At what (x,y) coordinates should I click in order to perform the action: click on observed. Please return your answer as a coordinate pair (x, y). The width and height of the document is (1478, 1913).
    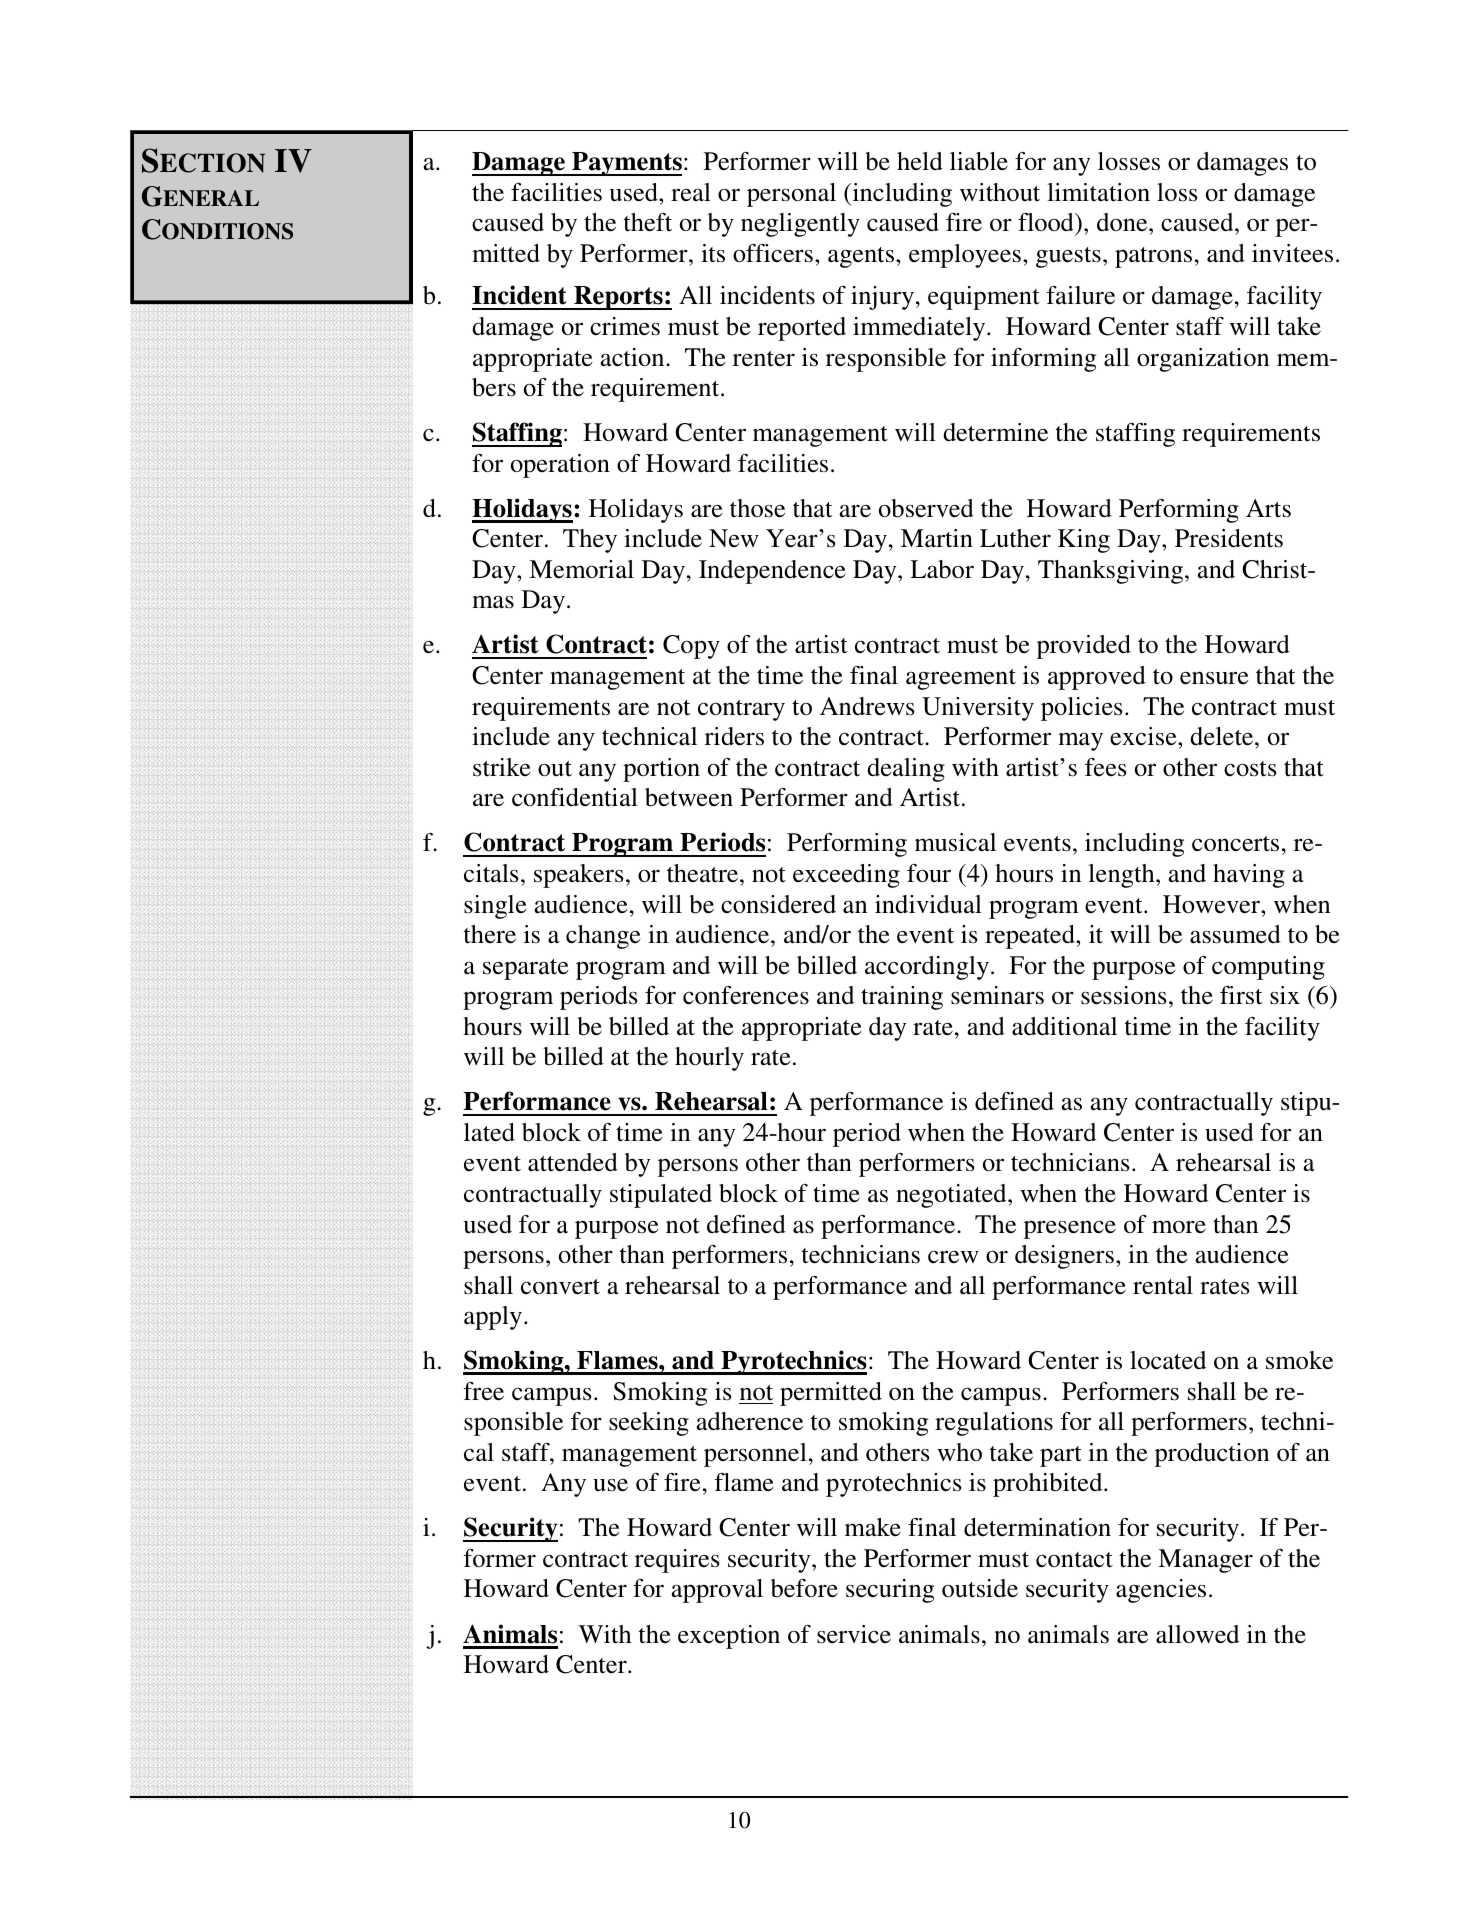
    Looking at the image, I should click on (926, 508).
